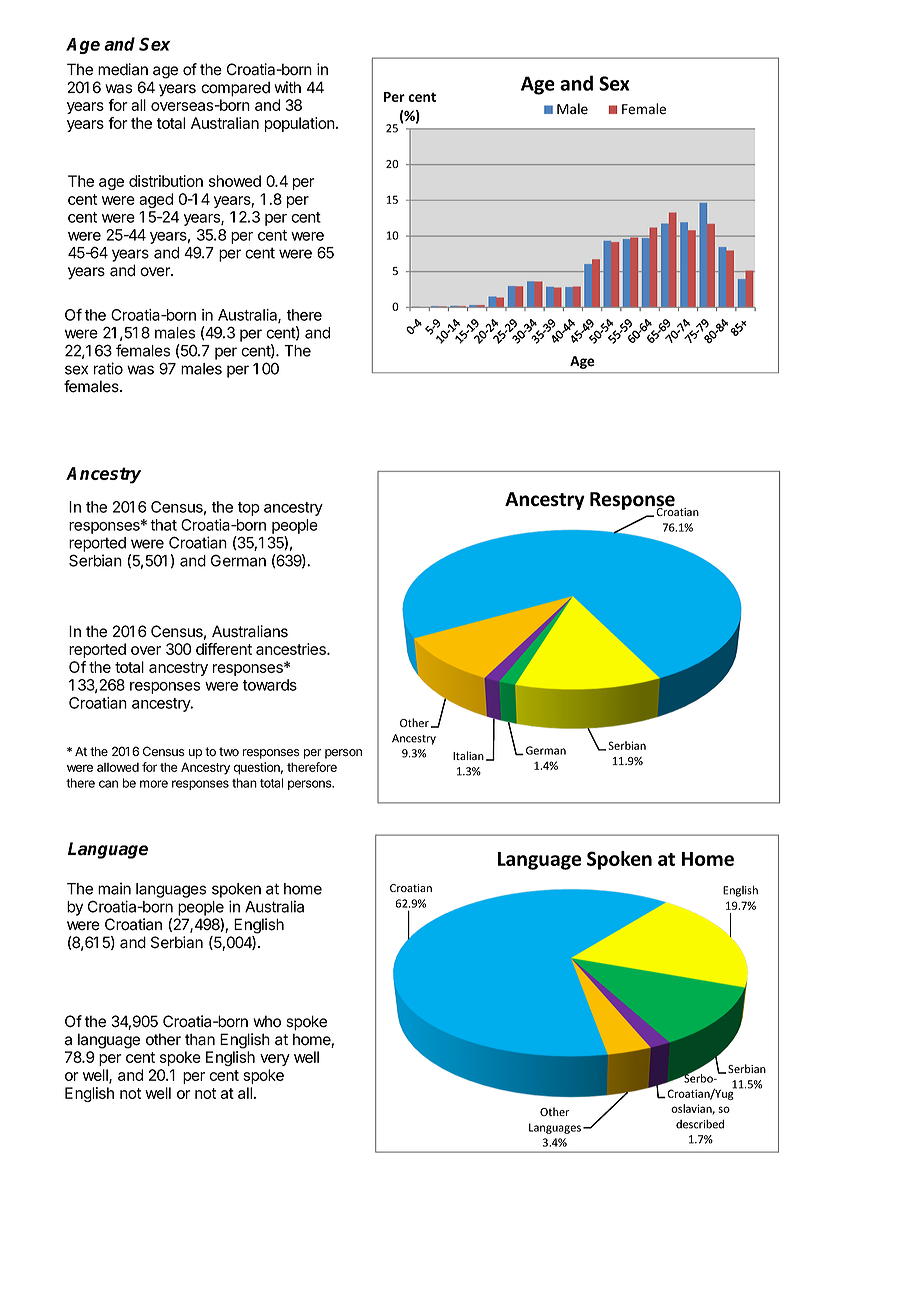  I want to click on very, so click(275, 1060).
